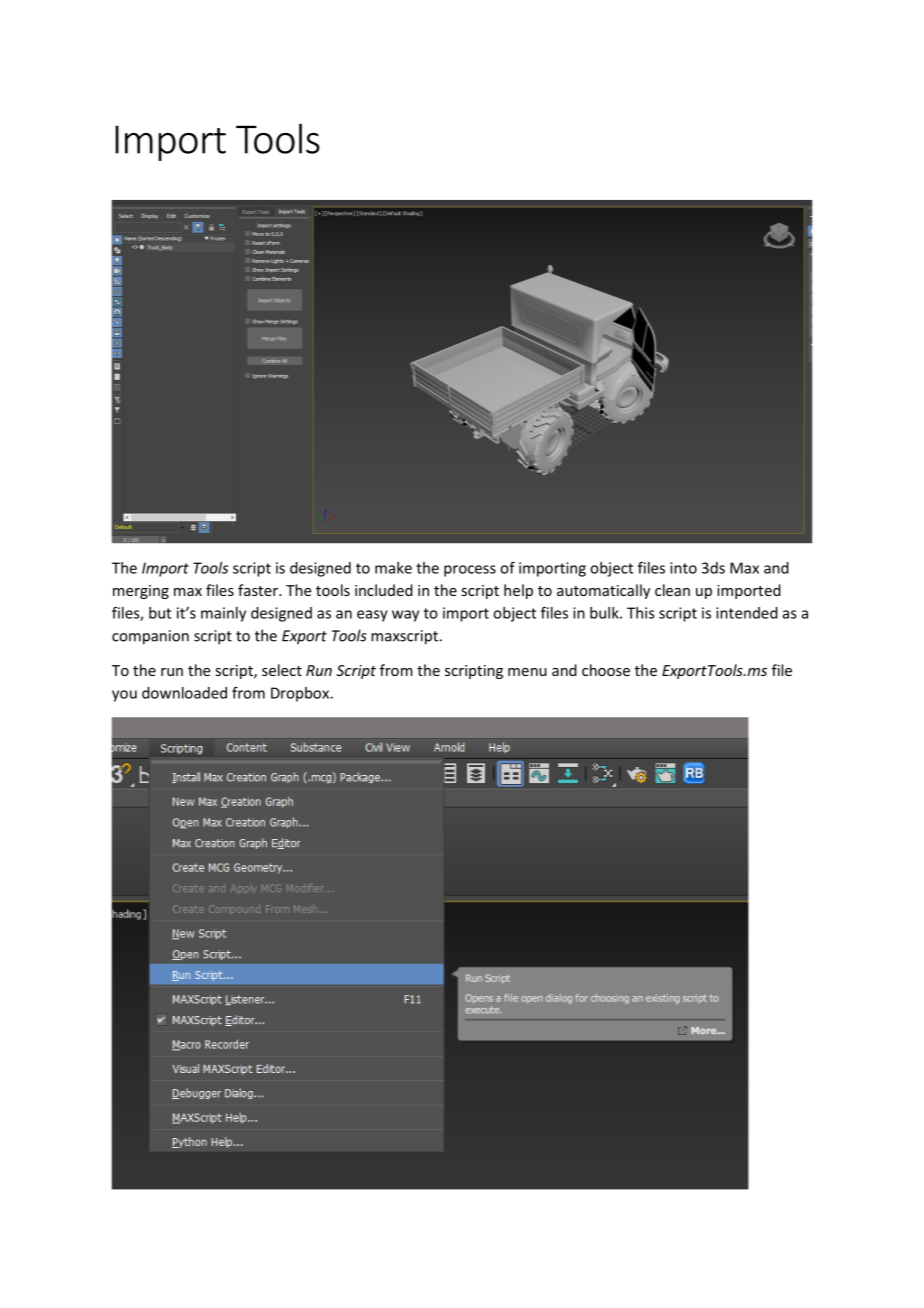 The height and width of the screenshot is (1308, 924). I want to click on menu, so click(527, 672).
